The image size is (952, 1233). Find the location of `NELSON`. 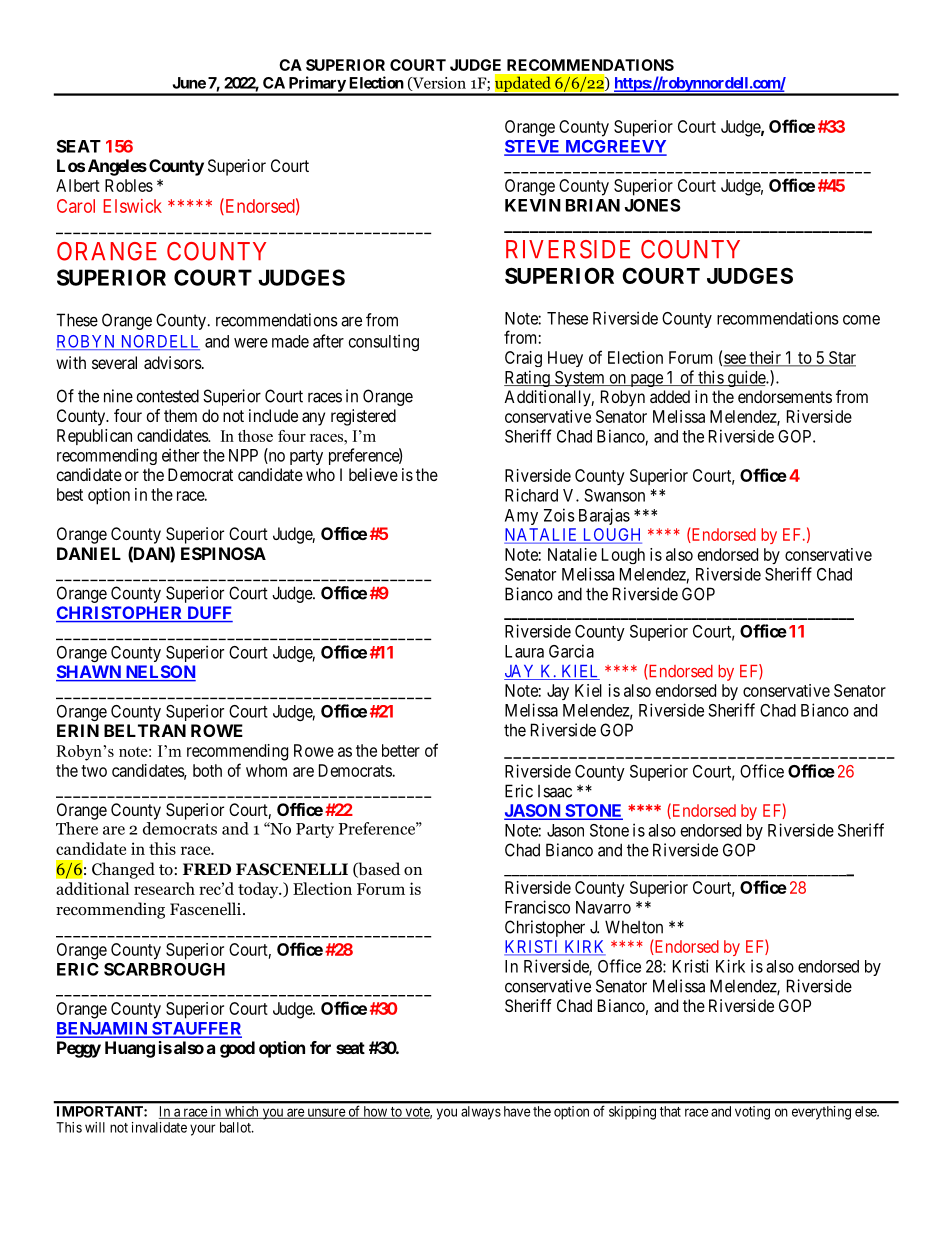

NELSON is located at coordinates (159, 673).
